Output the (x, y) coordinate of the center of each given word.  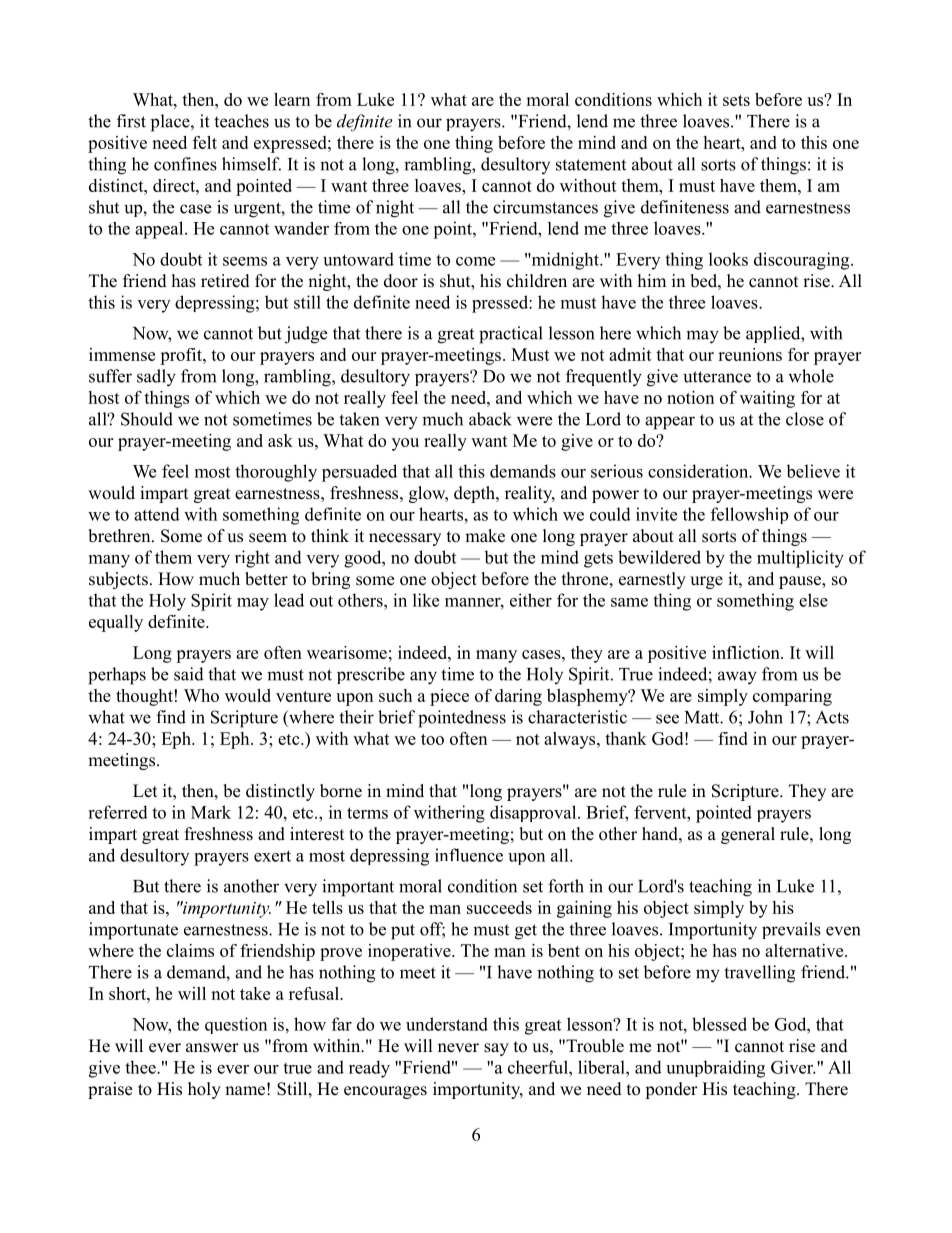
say (496, 1049)
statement (591, 165)
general (748, 835)
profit (182, 356)
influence (469, 855)
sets (736, 100)
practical (511, 335)
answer (212, 1048)
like (426, 600)
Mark (211, 812)
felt (205, 142)
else (813, 600)
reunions (750, 354)
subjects (118, 580)
